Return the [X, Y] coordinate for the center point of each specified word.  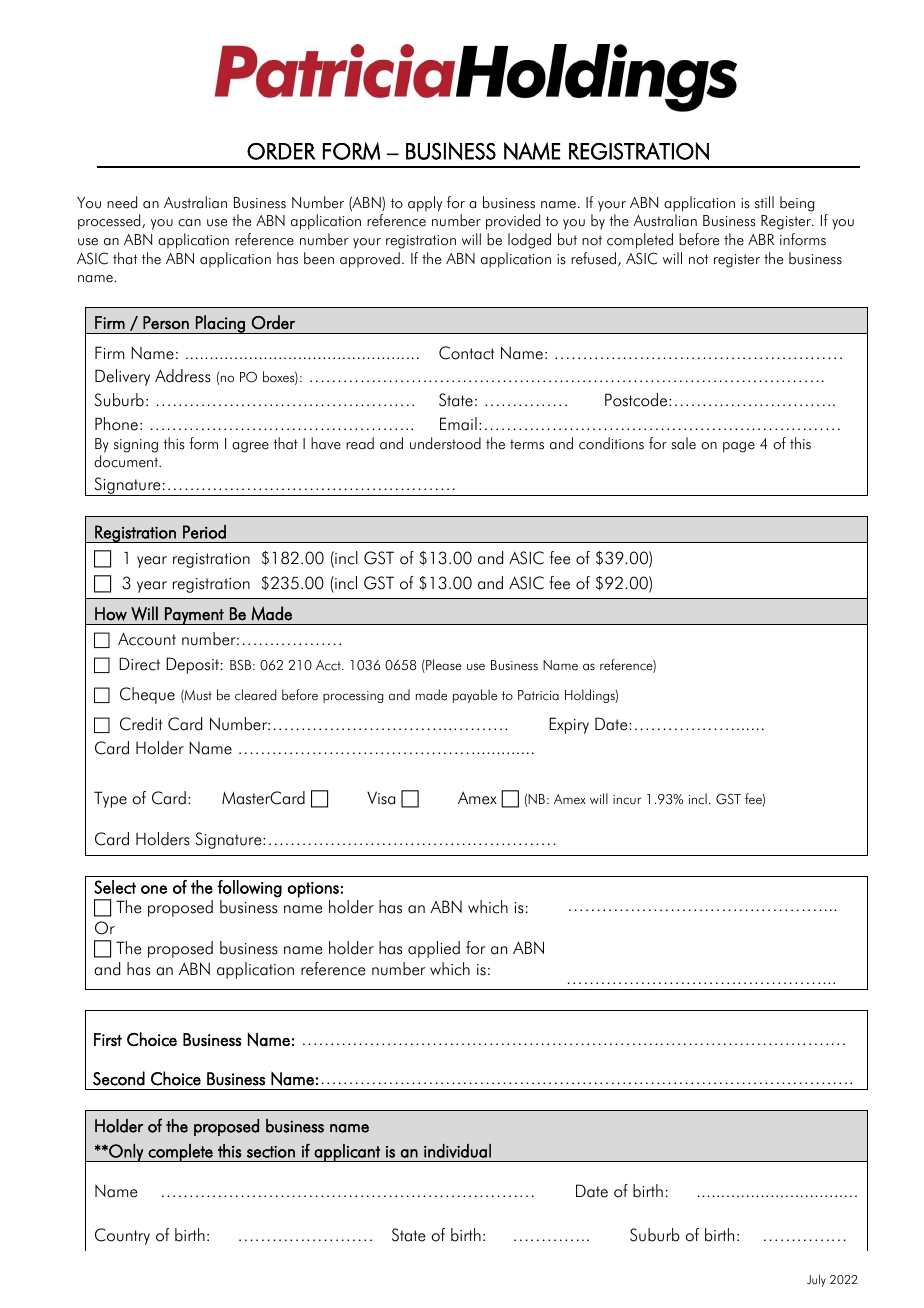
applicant [347, 1153]
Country [122, 1236]
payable [475, 696]
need [122, 202]
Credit [141, 724]
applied [434, 949]
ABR [761, 239]
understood [445, 443]
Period [204, 532]
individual [457, 1151]
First [108, 1039]
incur [627, 800]
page [739, 447]
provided [513, 222]
